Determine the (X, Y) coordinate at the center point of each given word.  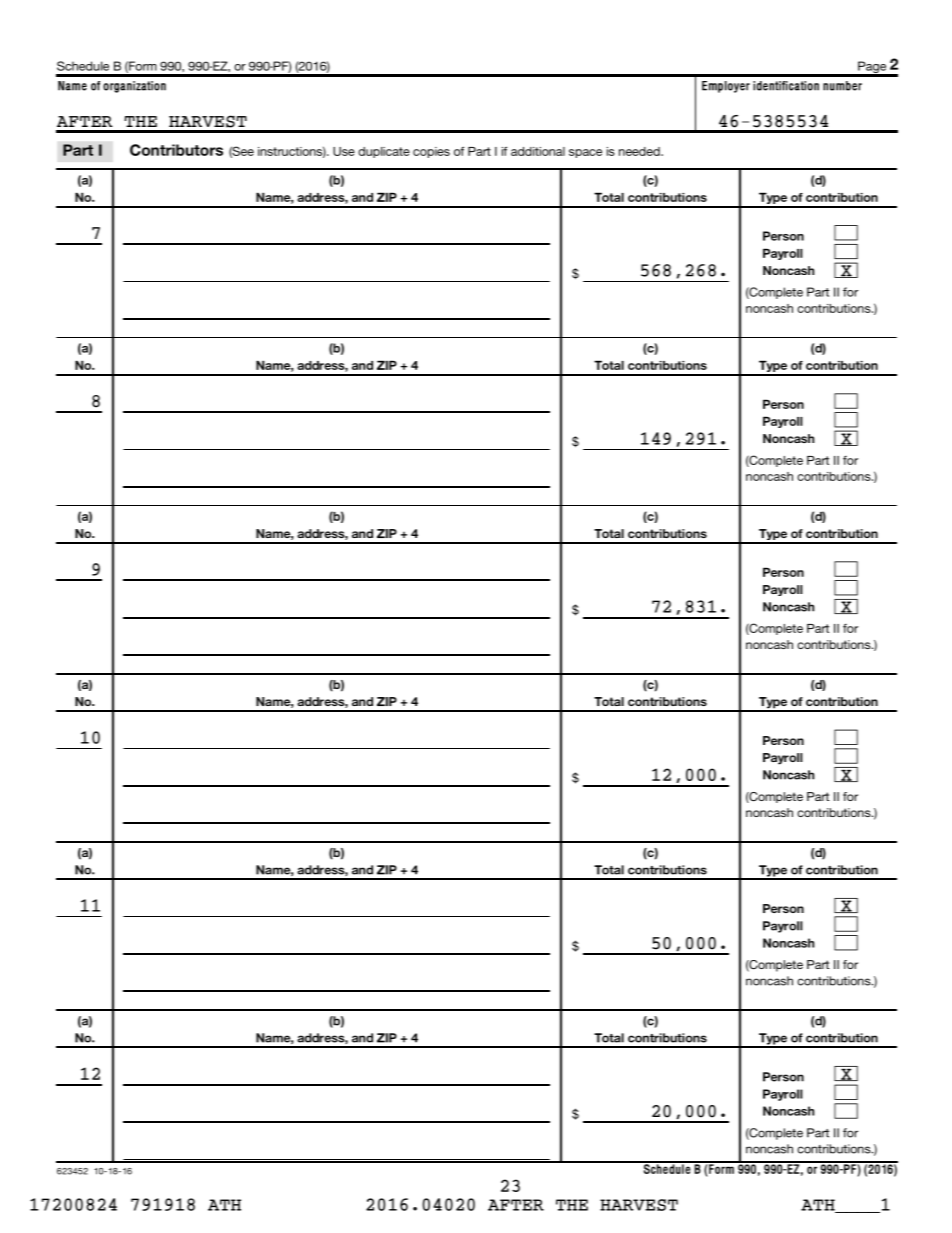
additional (538, 151)
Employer (726, 87)
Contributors (176, 150)
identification (786, 86)
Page (872, 68)
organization (134, 87)
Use (344, 151)
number (842, 86)
